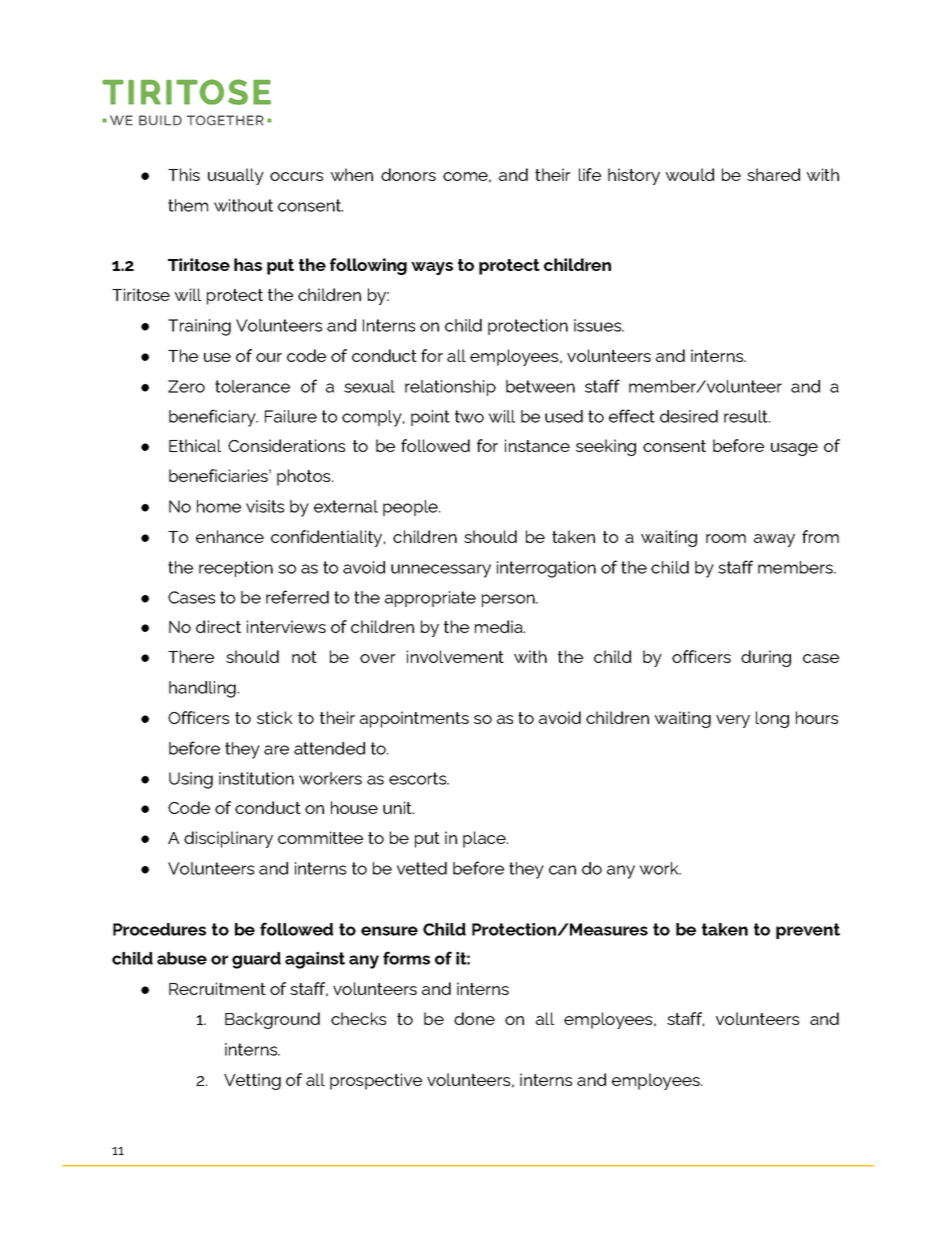 Image resolution: width=952 pixels, height=1233 pixels. I want to click on during, so click(766, 658).
